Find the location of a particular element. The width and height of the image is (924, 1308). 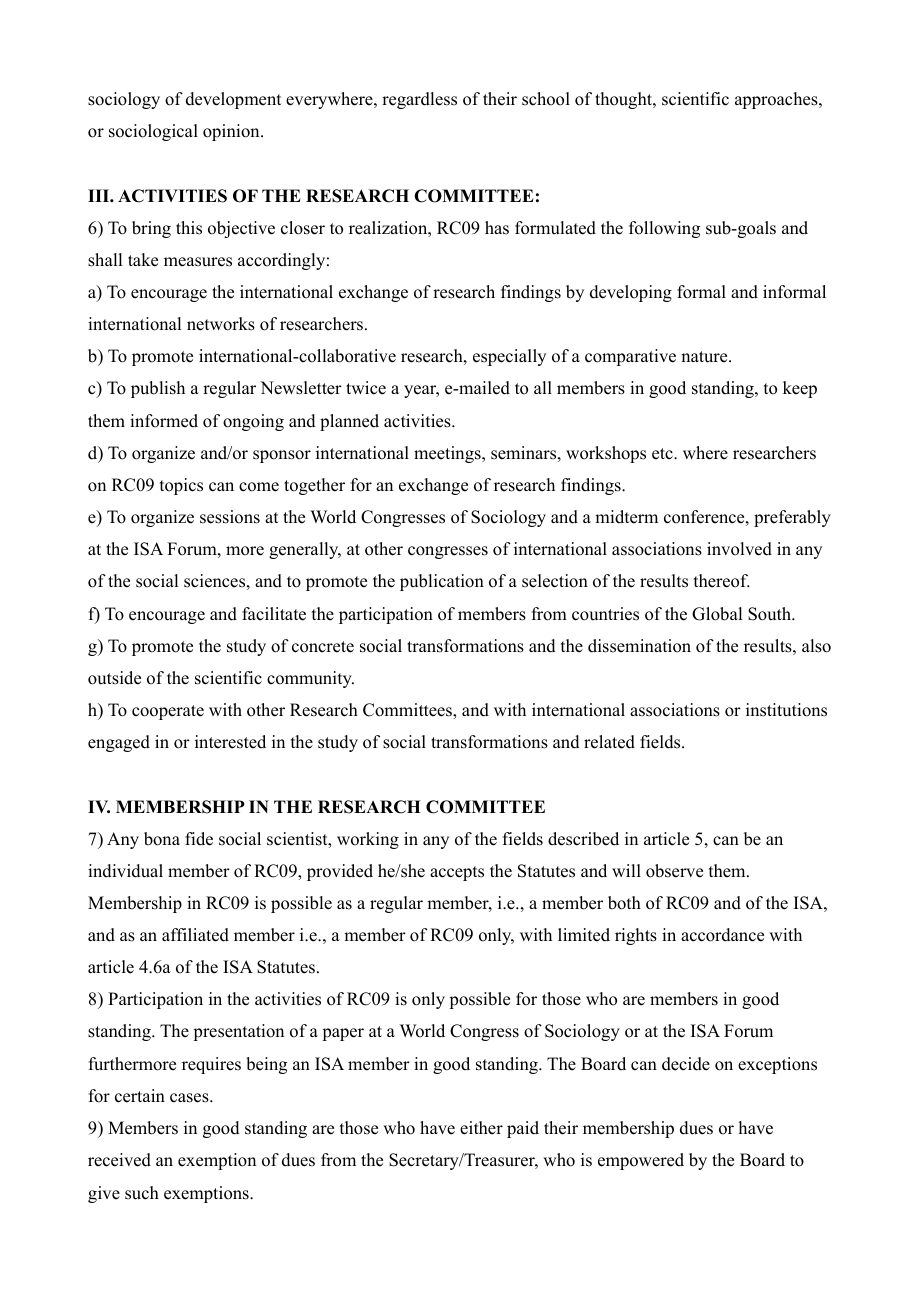

empowered is located at coordinates (641, 1161).
